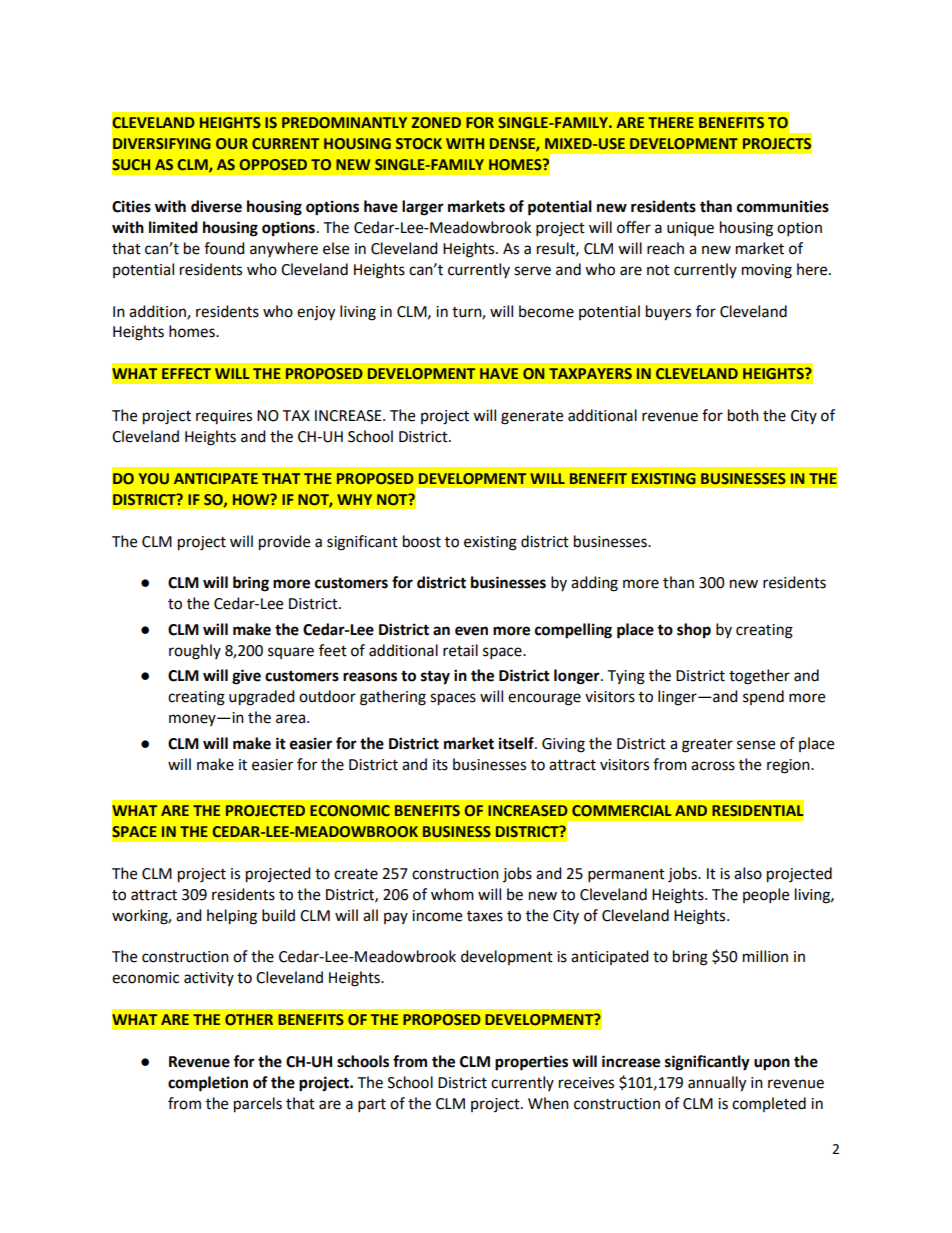 The height and width of the screenshot is (1233, 952). I want to click on completion, so click(208, 1084).
